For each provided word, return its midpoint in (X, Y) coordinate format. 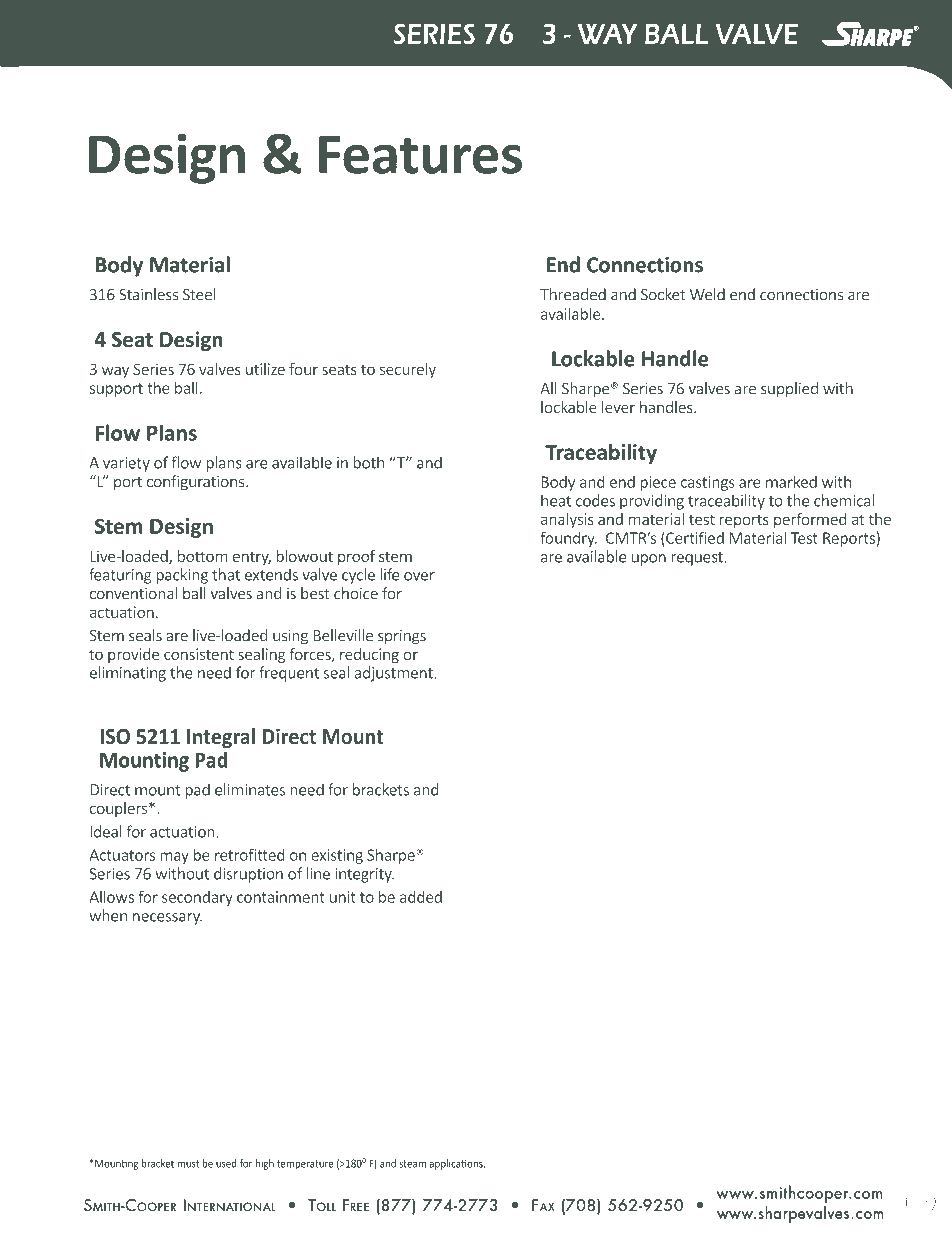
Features (420, 154)
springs (402, 637)
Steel (199, 294)
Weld (707, 294)
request (698, 559)
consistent (199, 654)
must (188, 1164)
